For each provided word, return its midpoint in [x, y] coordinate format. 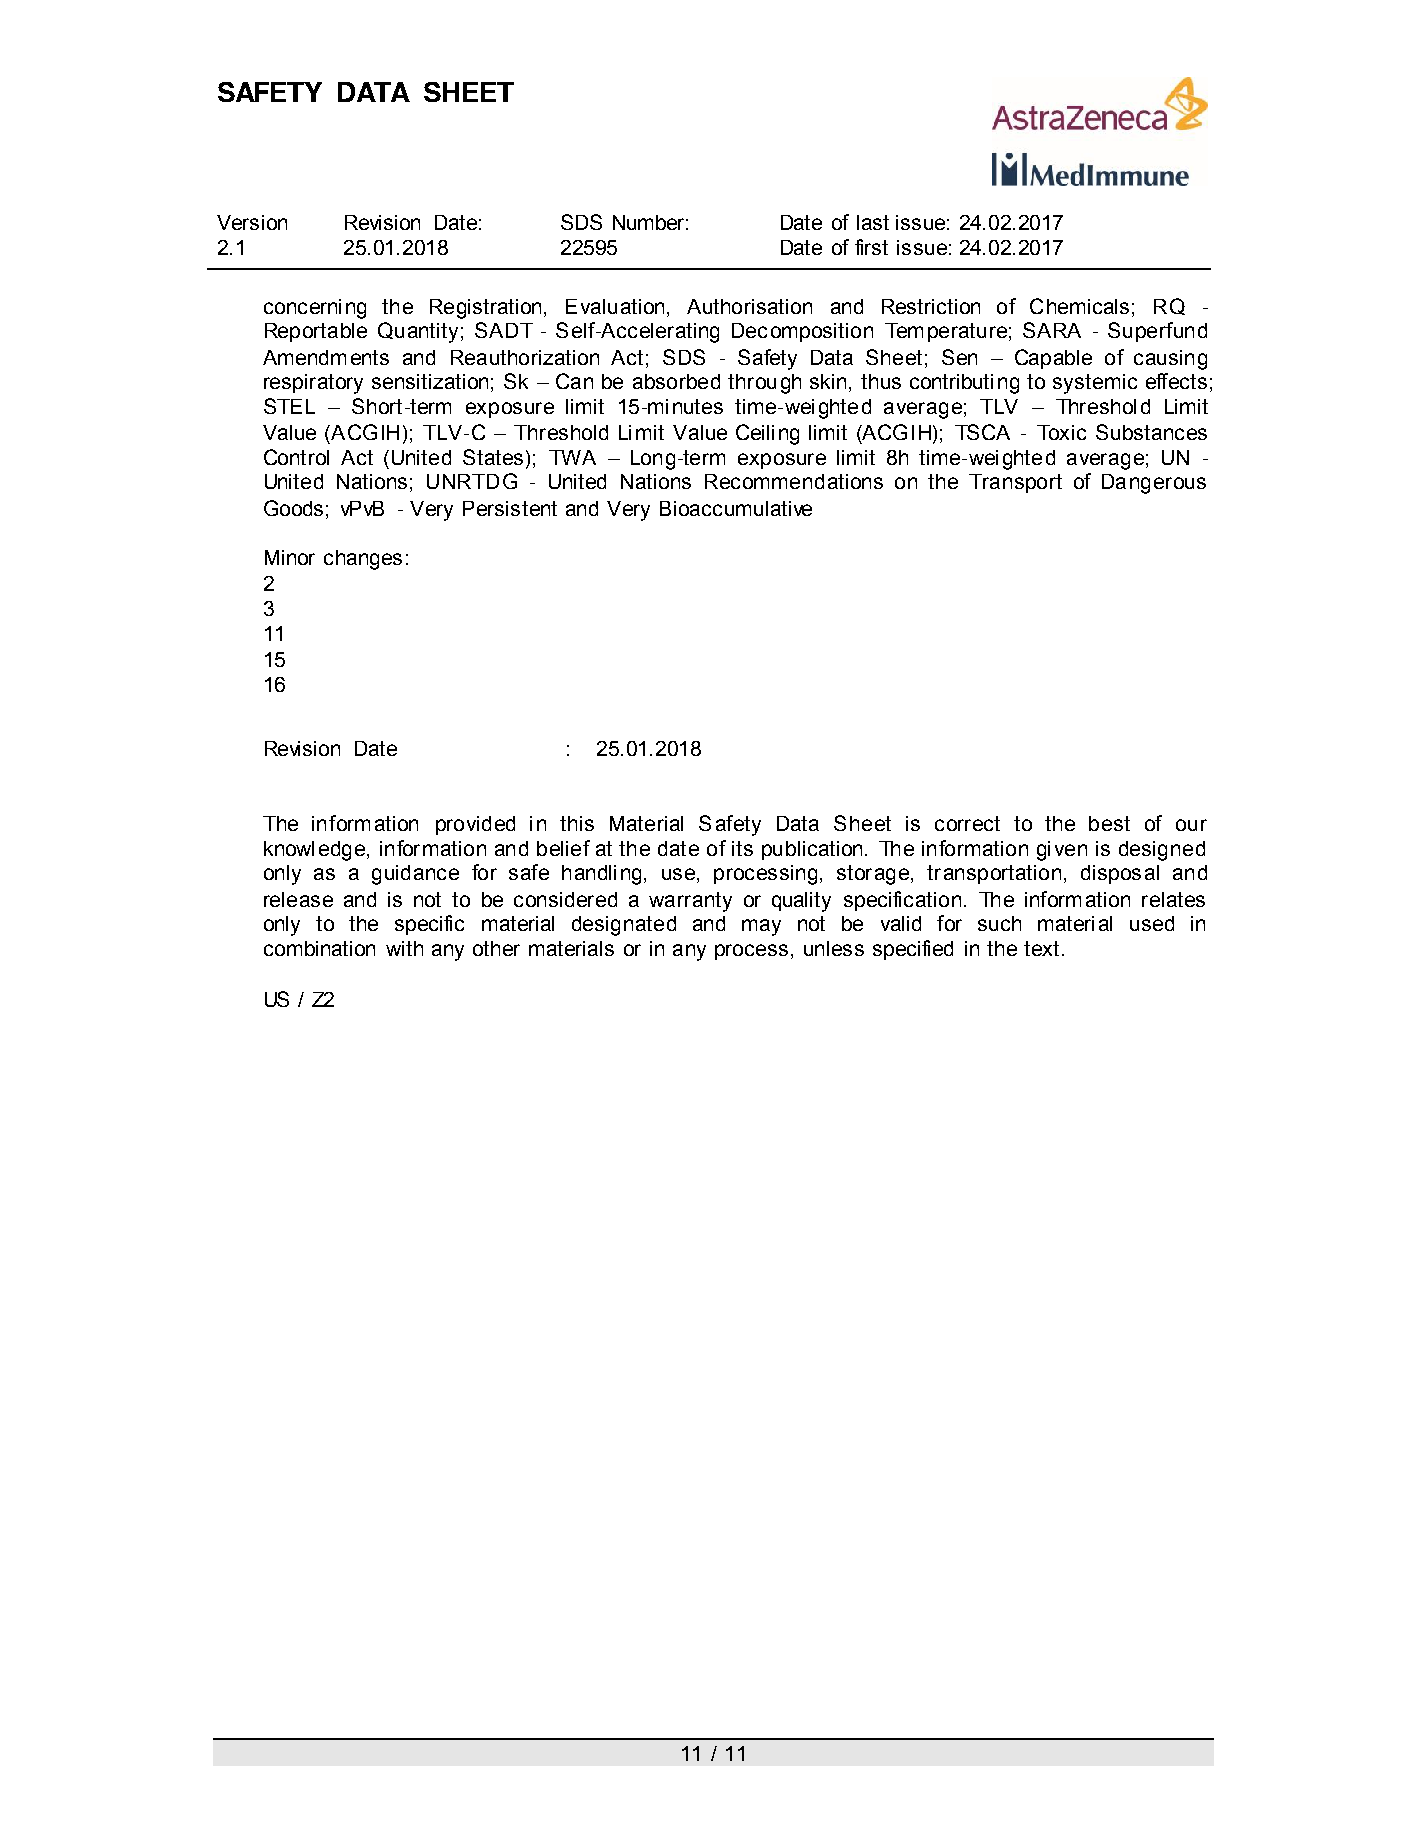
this [577, 823]
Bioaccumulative [736, 508]
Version [252, 222]
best [1109, 823]
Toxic [1061, 432]
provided [475, 825]
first [871, 247]
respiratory [313, 384]
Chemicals [1079, 306]
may [761, 927]
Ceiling [767, 434]
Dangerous [1154, 484]
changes [363, 560]
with [404, 948]
